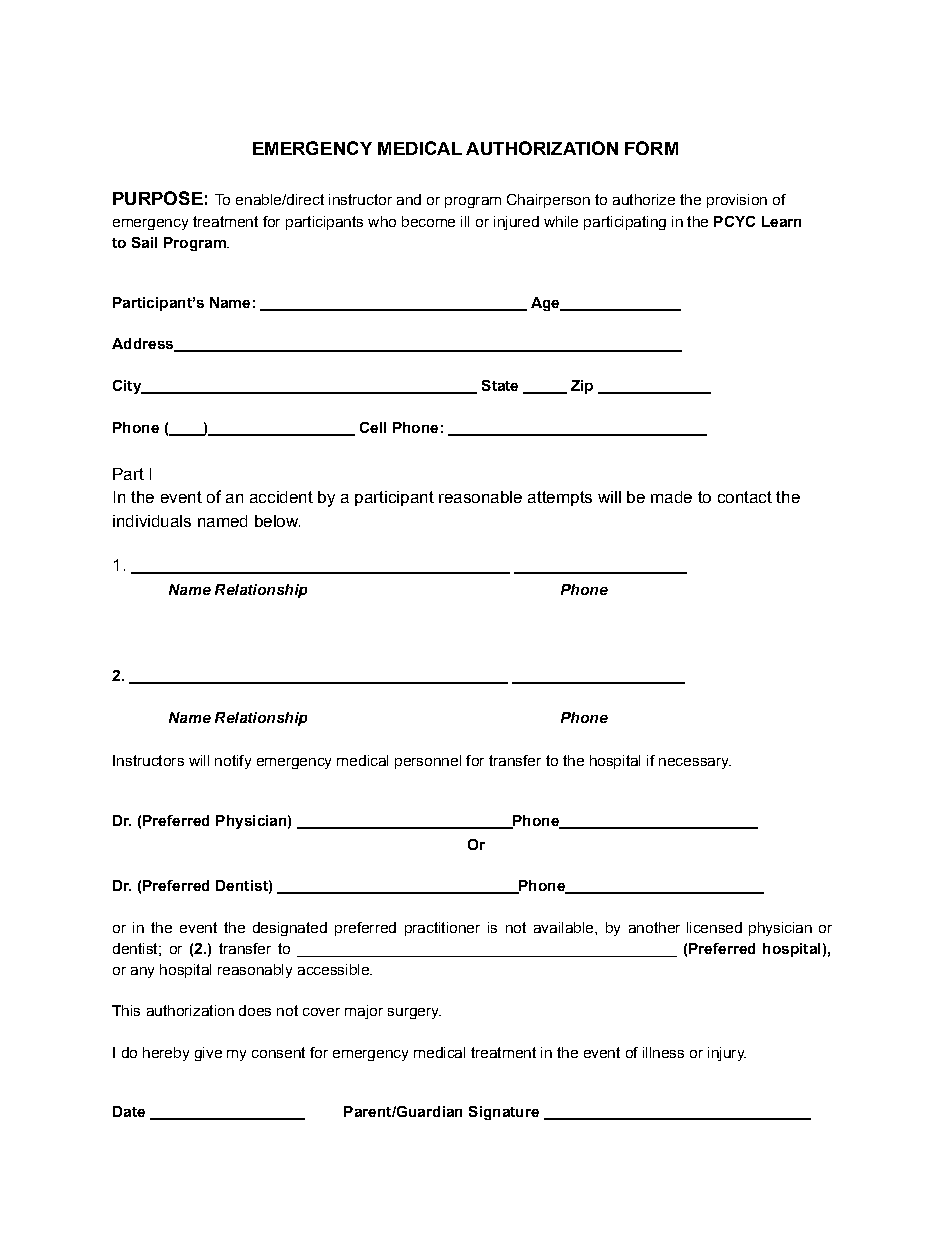  Describe the element at coordinates (281, 497) in the screenshot. I see `accident` at that location.
